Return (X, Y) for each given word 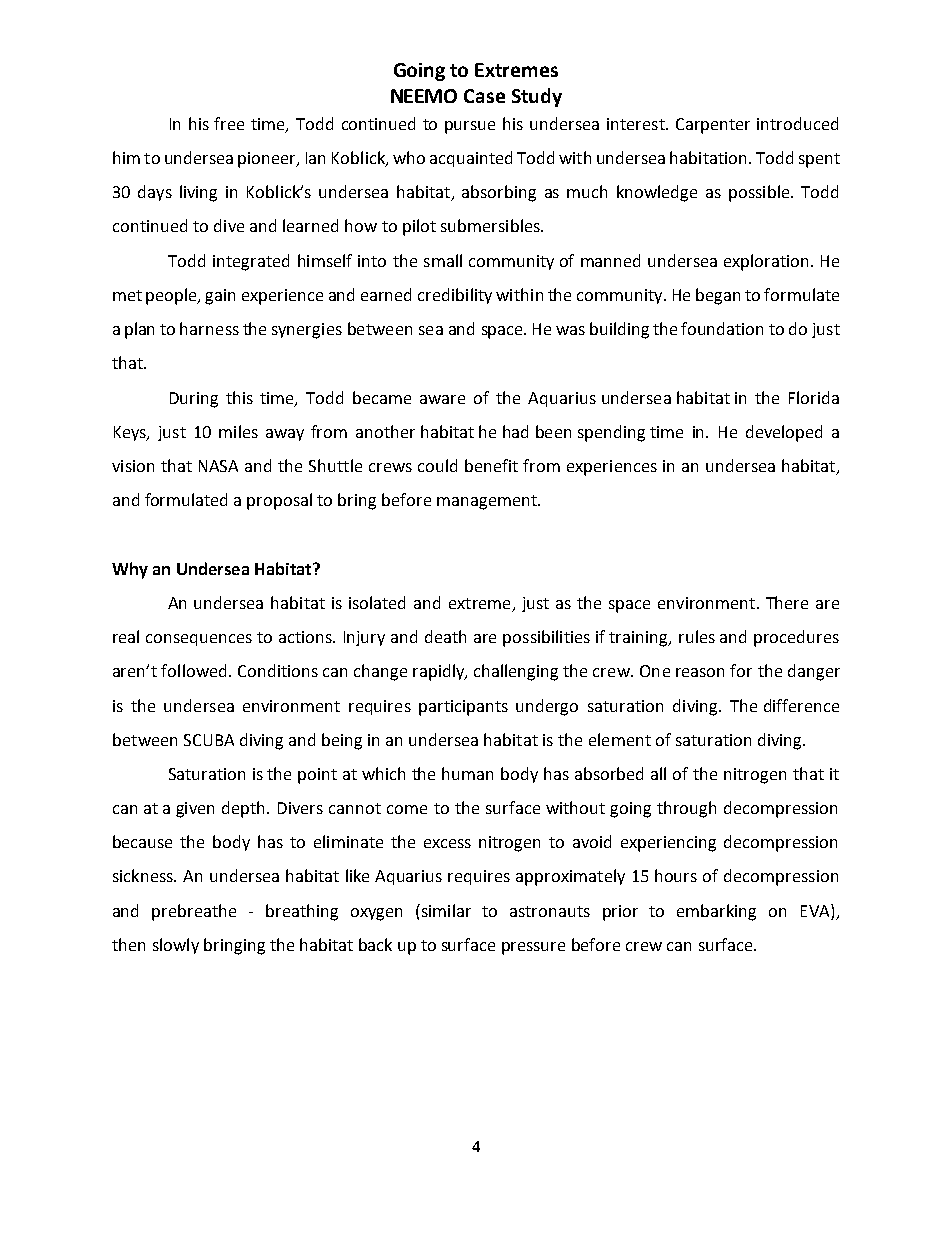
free (229, 123)
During (194, 400)
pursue (470, 127)
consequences (199, 640)
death (445, 636)
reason (700, 672)
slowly (176, 946)
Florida (814, 397)
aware (442, 399)
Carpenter (713, 126)
